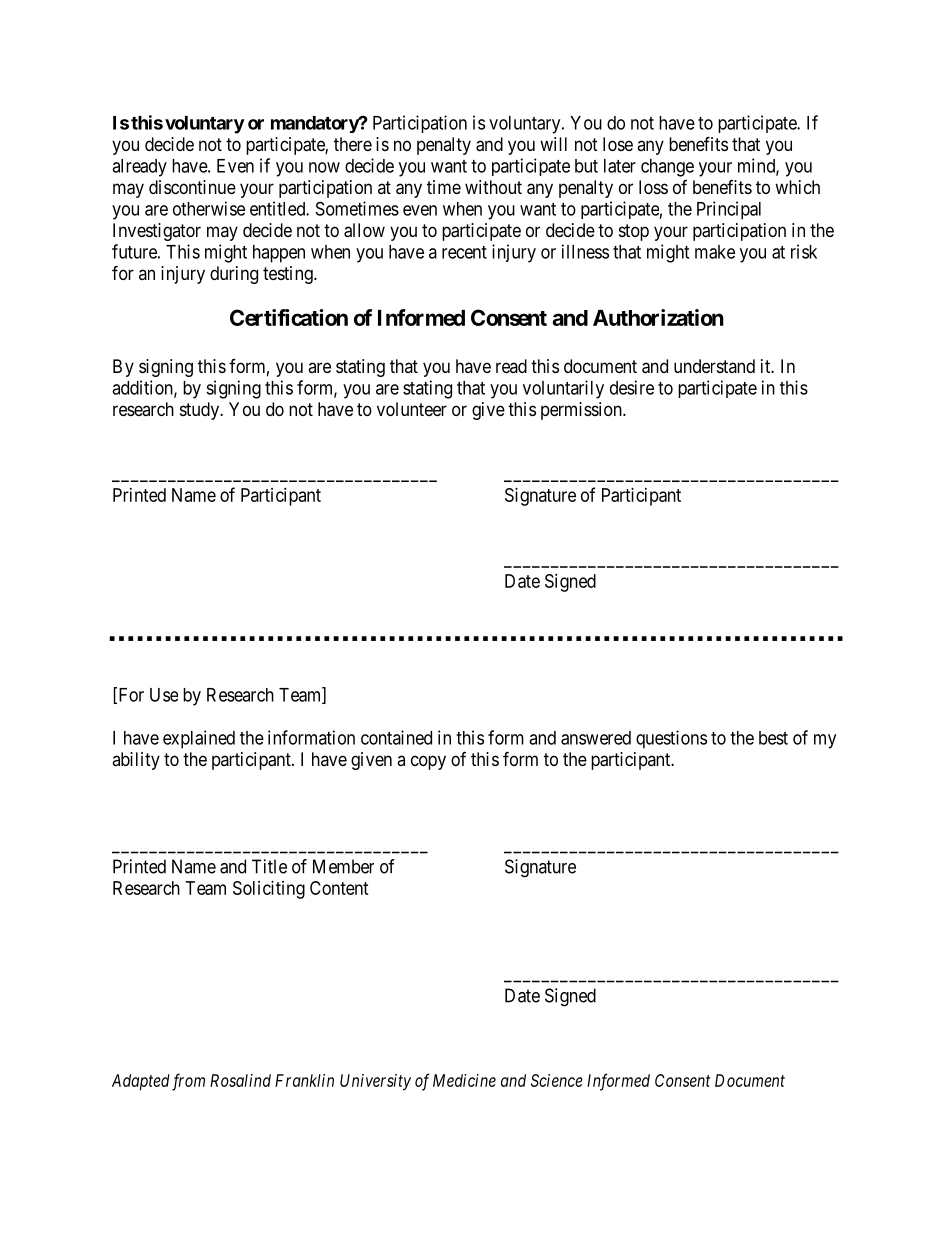 The width and height of the image is (952, 1233). I want to click on best, so click(773, 738).
